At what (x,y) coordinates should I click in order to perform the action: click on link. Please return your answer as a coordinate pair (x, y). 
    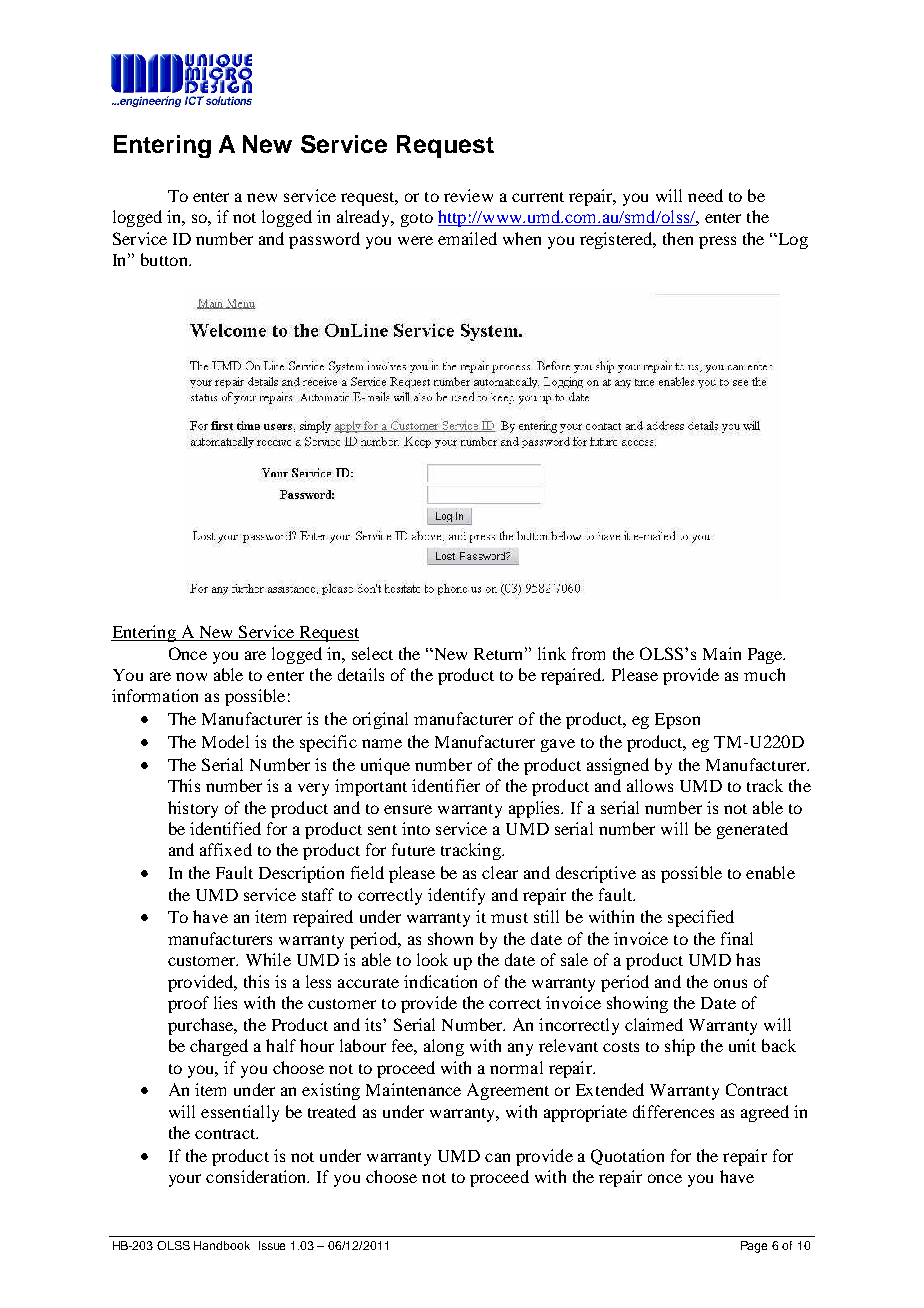
    Looking at the image, I should click on (552, 653).
